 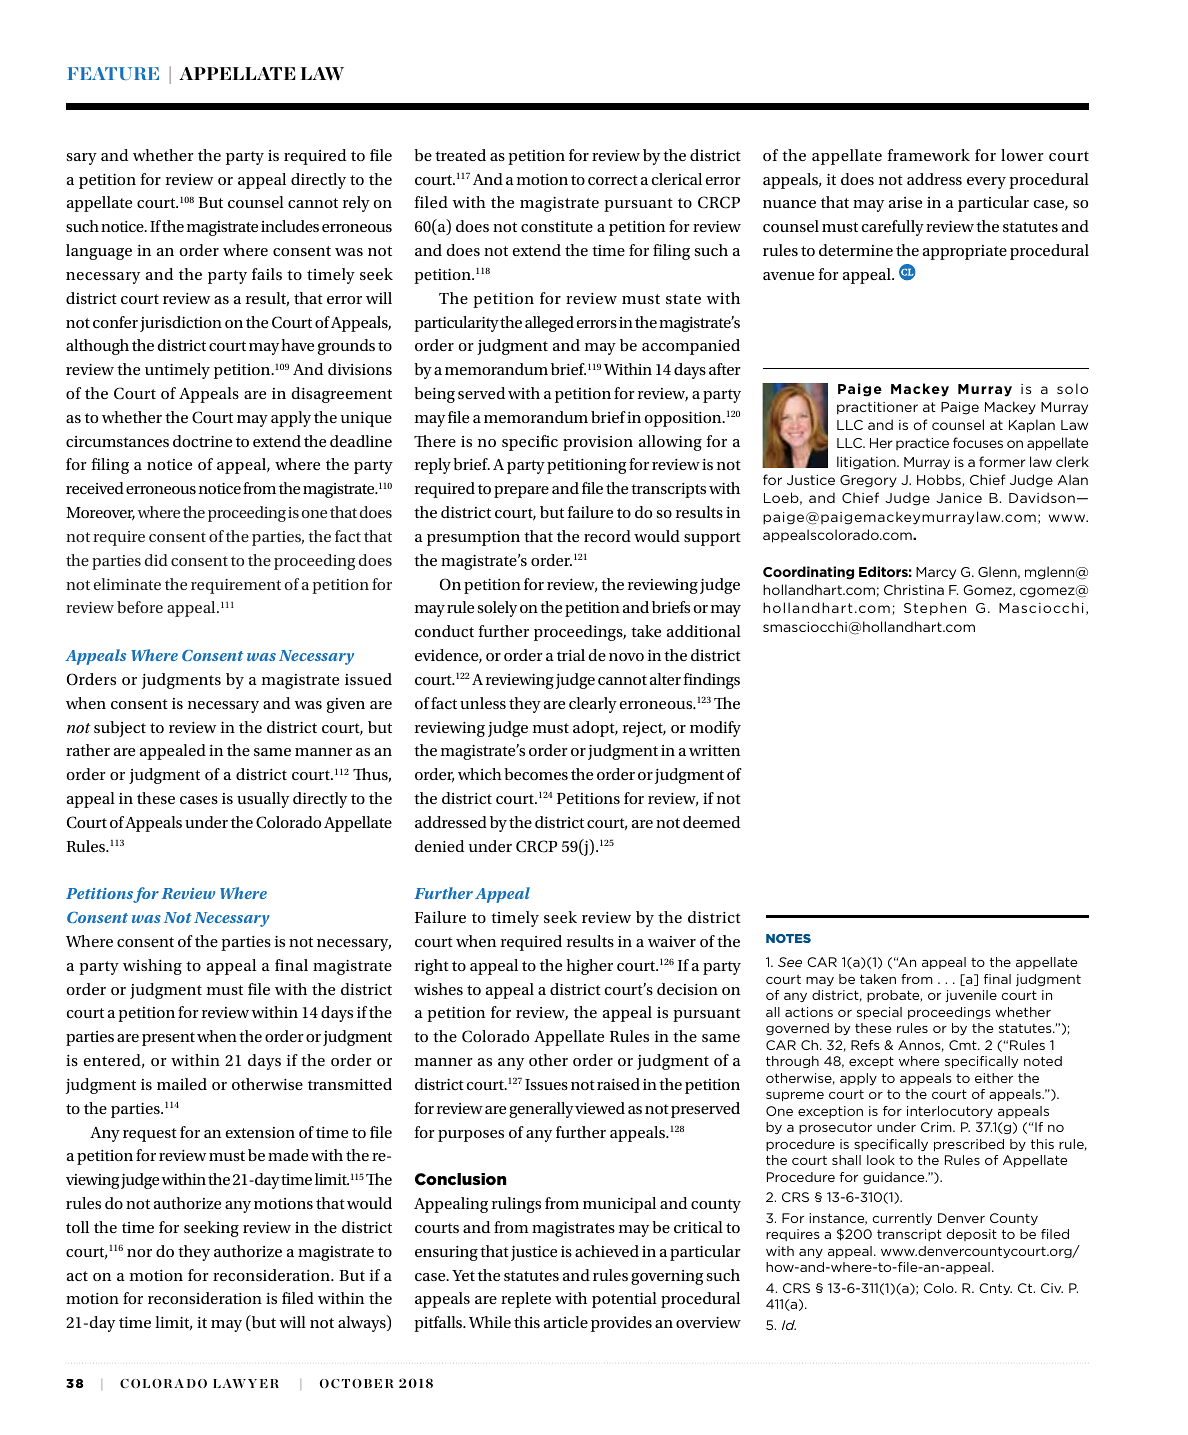 I want to click on nor, so click(x=139, y=1253).
